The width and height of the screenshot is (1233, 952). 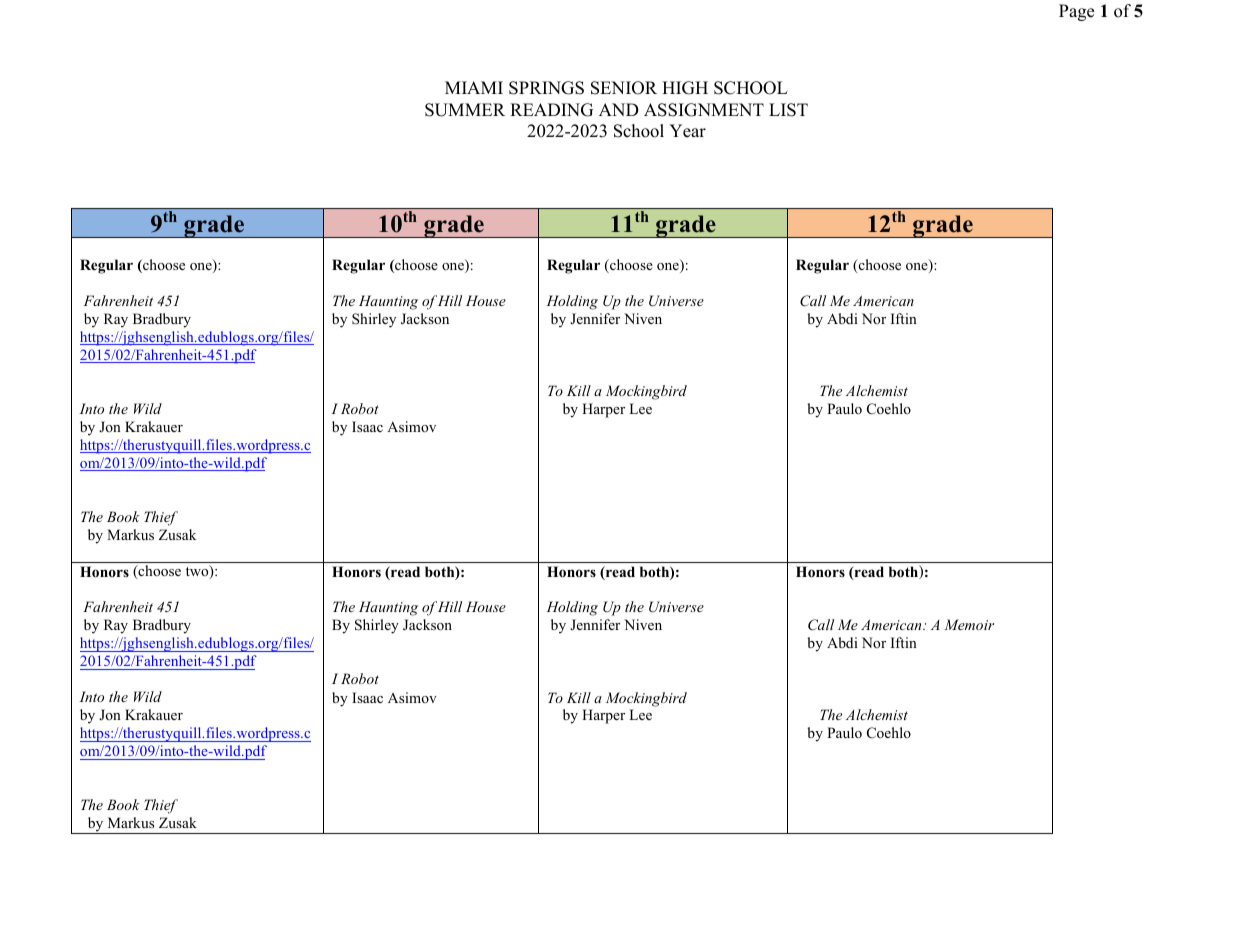 I want to click on LIST, so click(x=788, y=110).
